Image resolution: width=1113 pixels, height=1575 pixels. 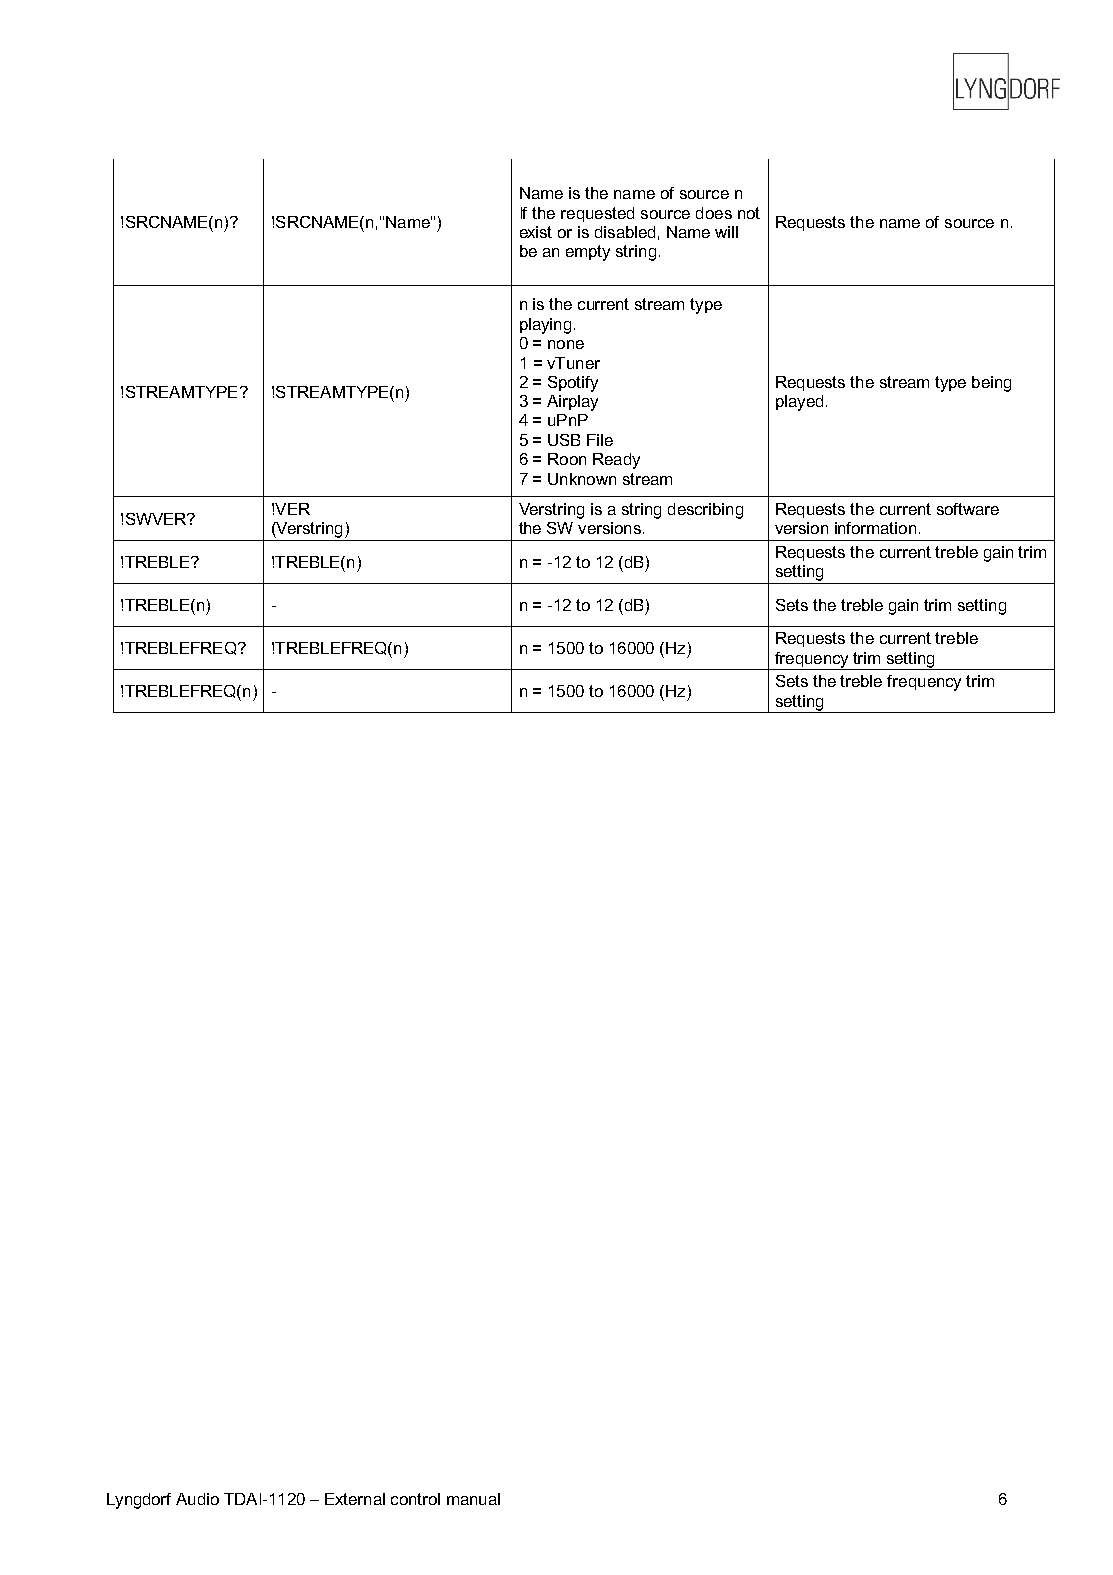 I want to click on exist, so click(x=536, y=232).
